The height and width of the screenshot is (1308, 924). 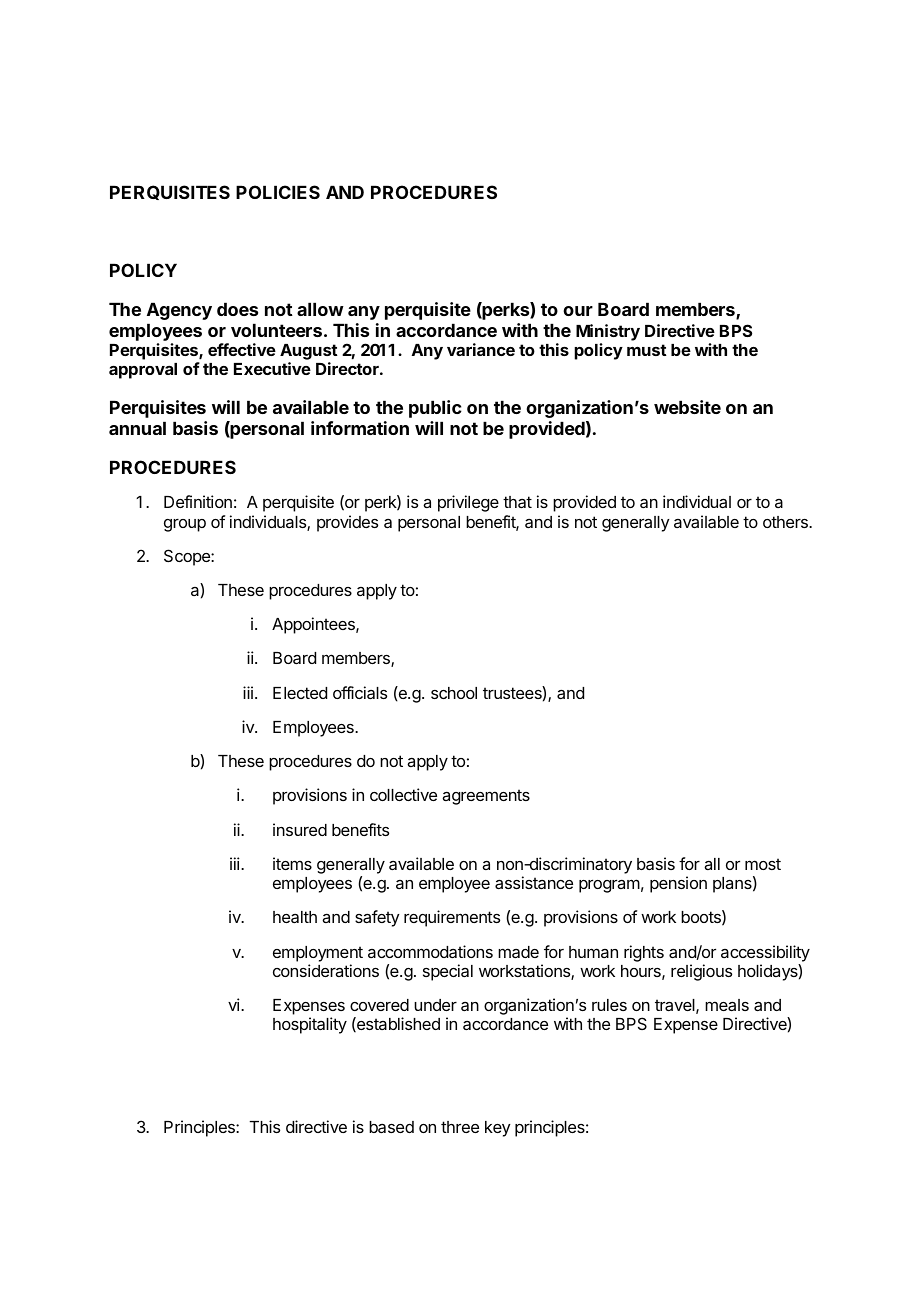 I want to click on items, so click(x=292, y=863).
